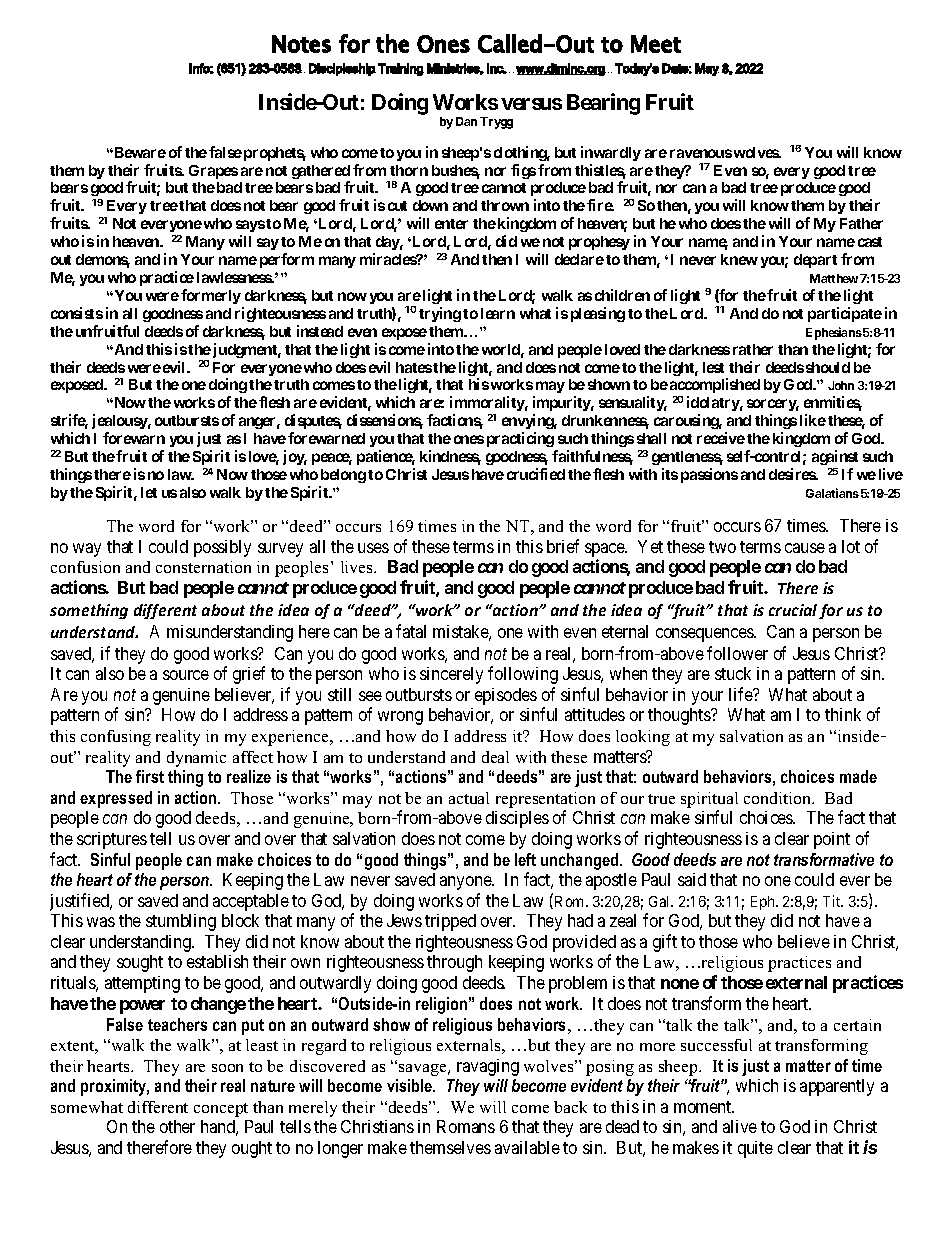 The height and width of the document is (1233, 952). What do you see at coordinates (755, 1149) in the document?
I see `quite` at bounding box center [755, 1149].
